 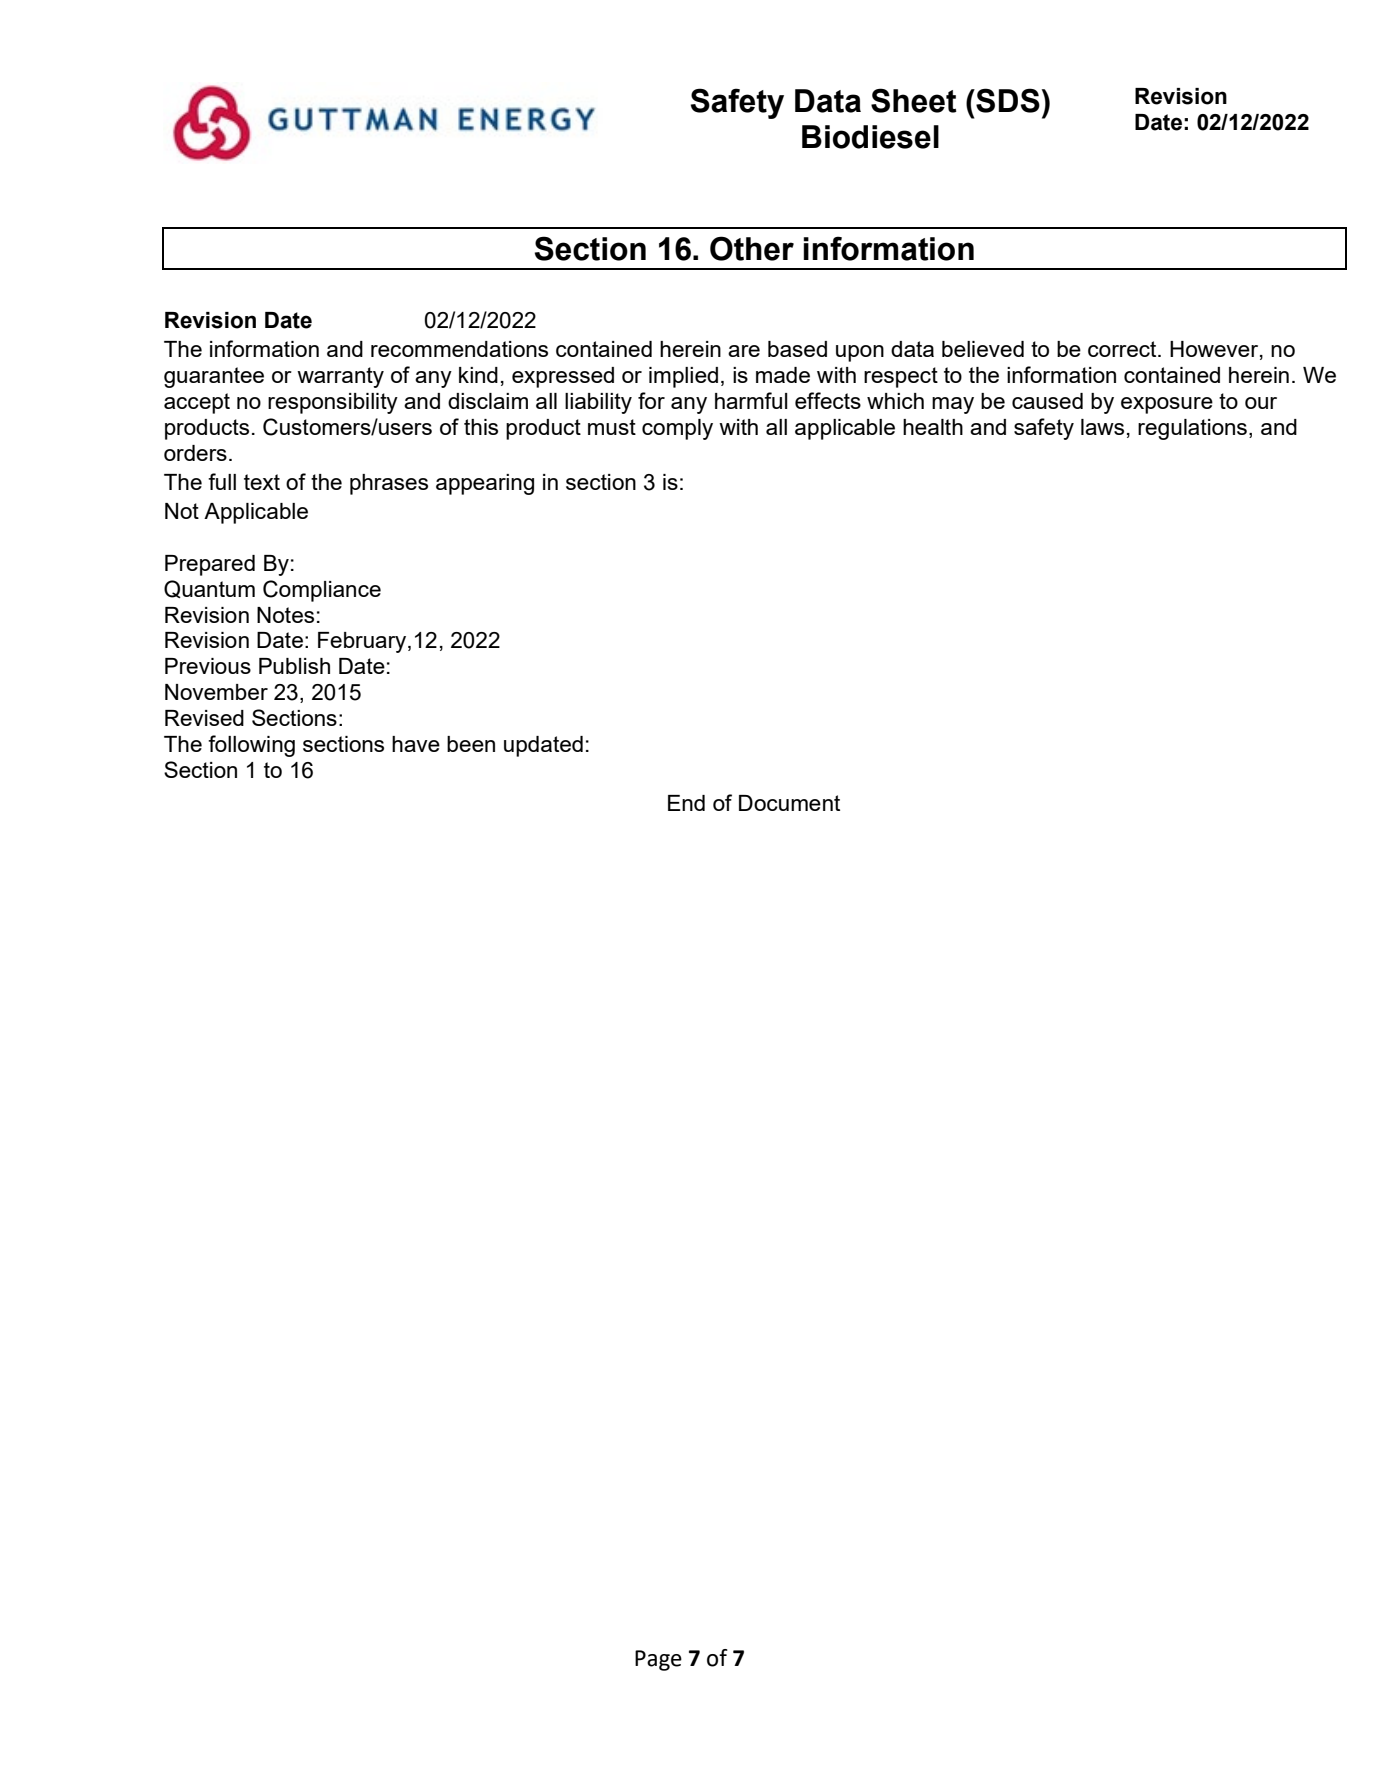 What do you see at coordinates (1192, 429) in the document?
I see `regulations` at bounding box center [1192, 429].
